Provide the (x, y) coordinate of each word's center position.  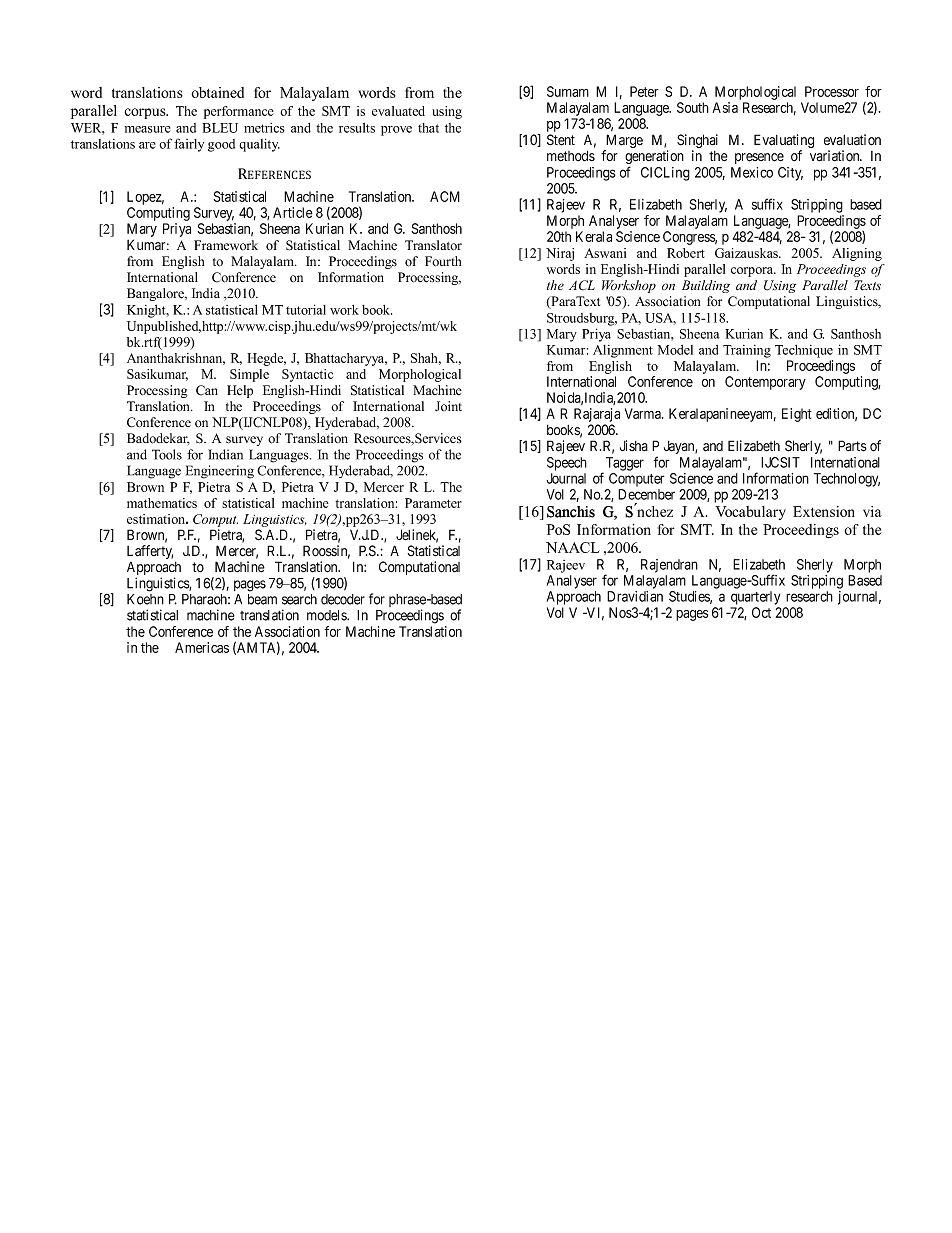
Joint (448, 406)
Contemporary (765, 383)
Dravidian (635, 596)
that (428, 128)
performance (239, 112)
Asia (725, 107)
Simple (249, 375)
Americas (202, 647)
